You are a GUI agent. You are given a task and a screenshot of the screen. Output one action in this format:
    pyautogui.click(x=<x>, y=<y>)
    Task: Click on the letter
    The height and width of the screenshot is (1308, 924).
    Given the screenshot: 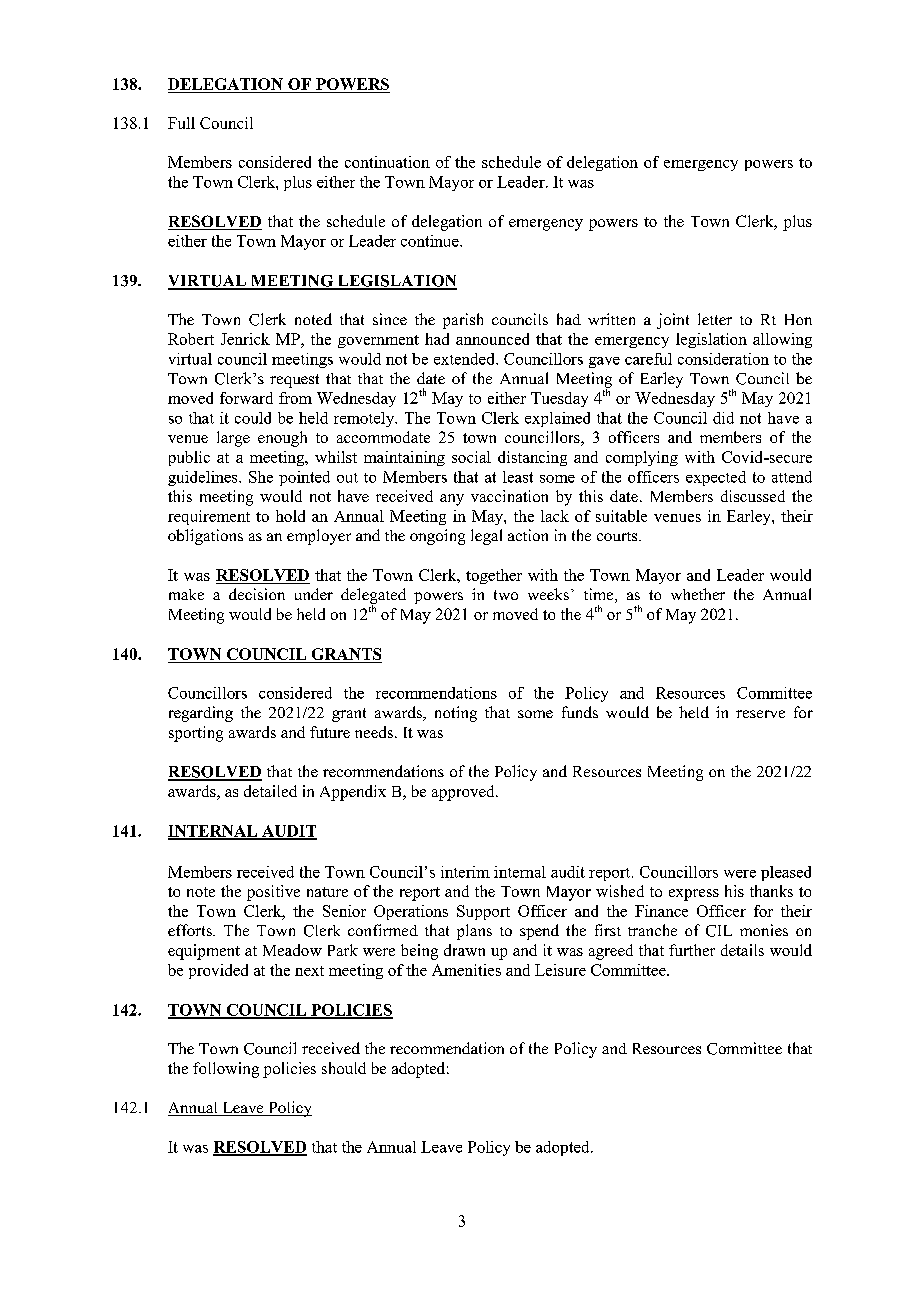 What is the action you would take?
    pyautogui.click(x=715, y=319)
